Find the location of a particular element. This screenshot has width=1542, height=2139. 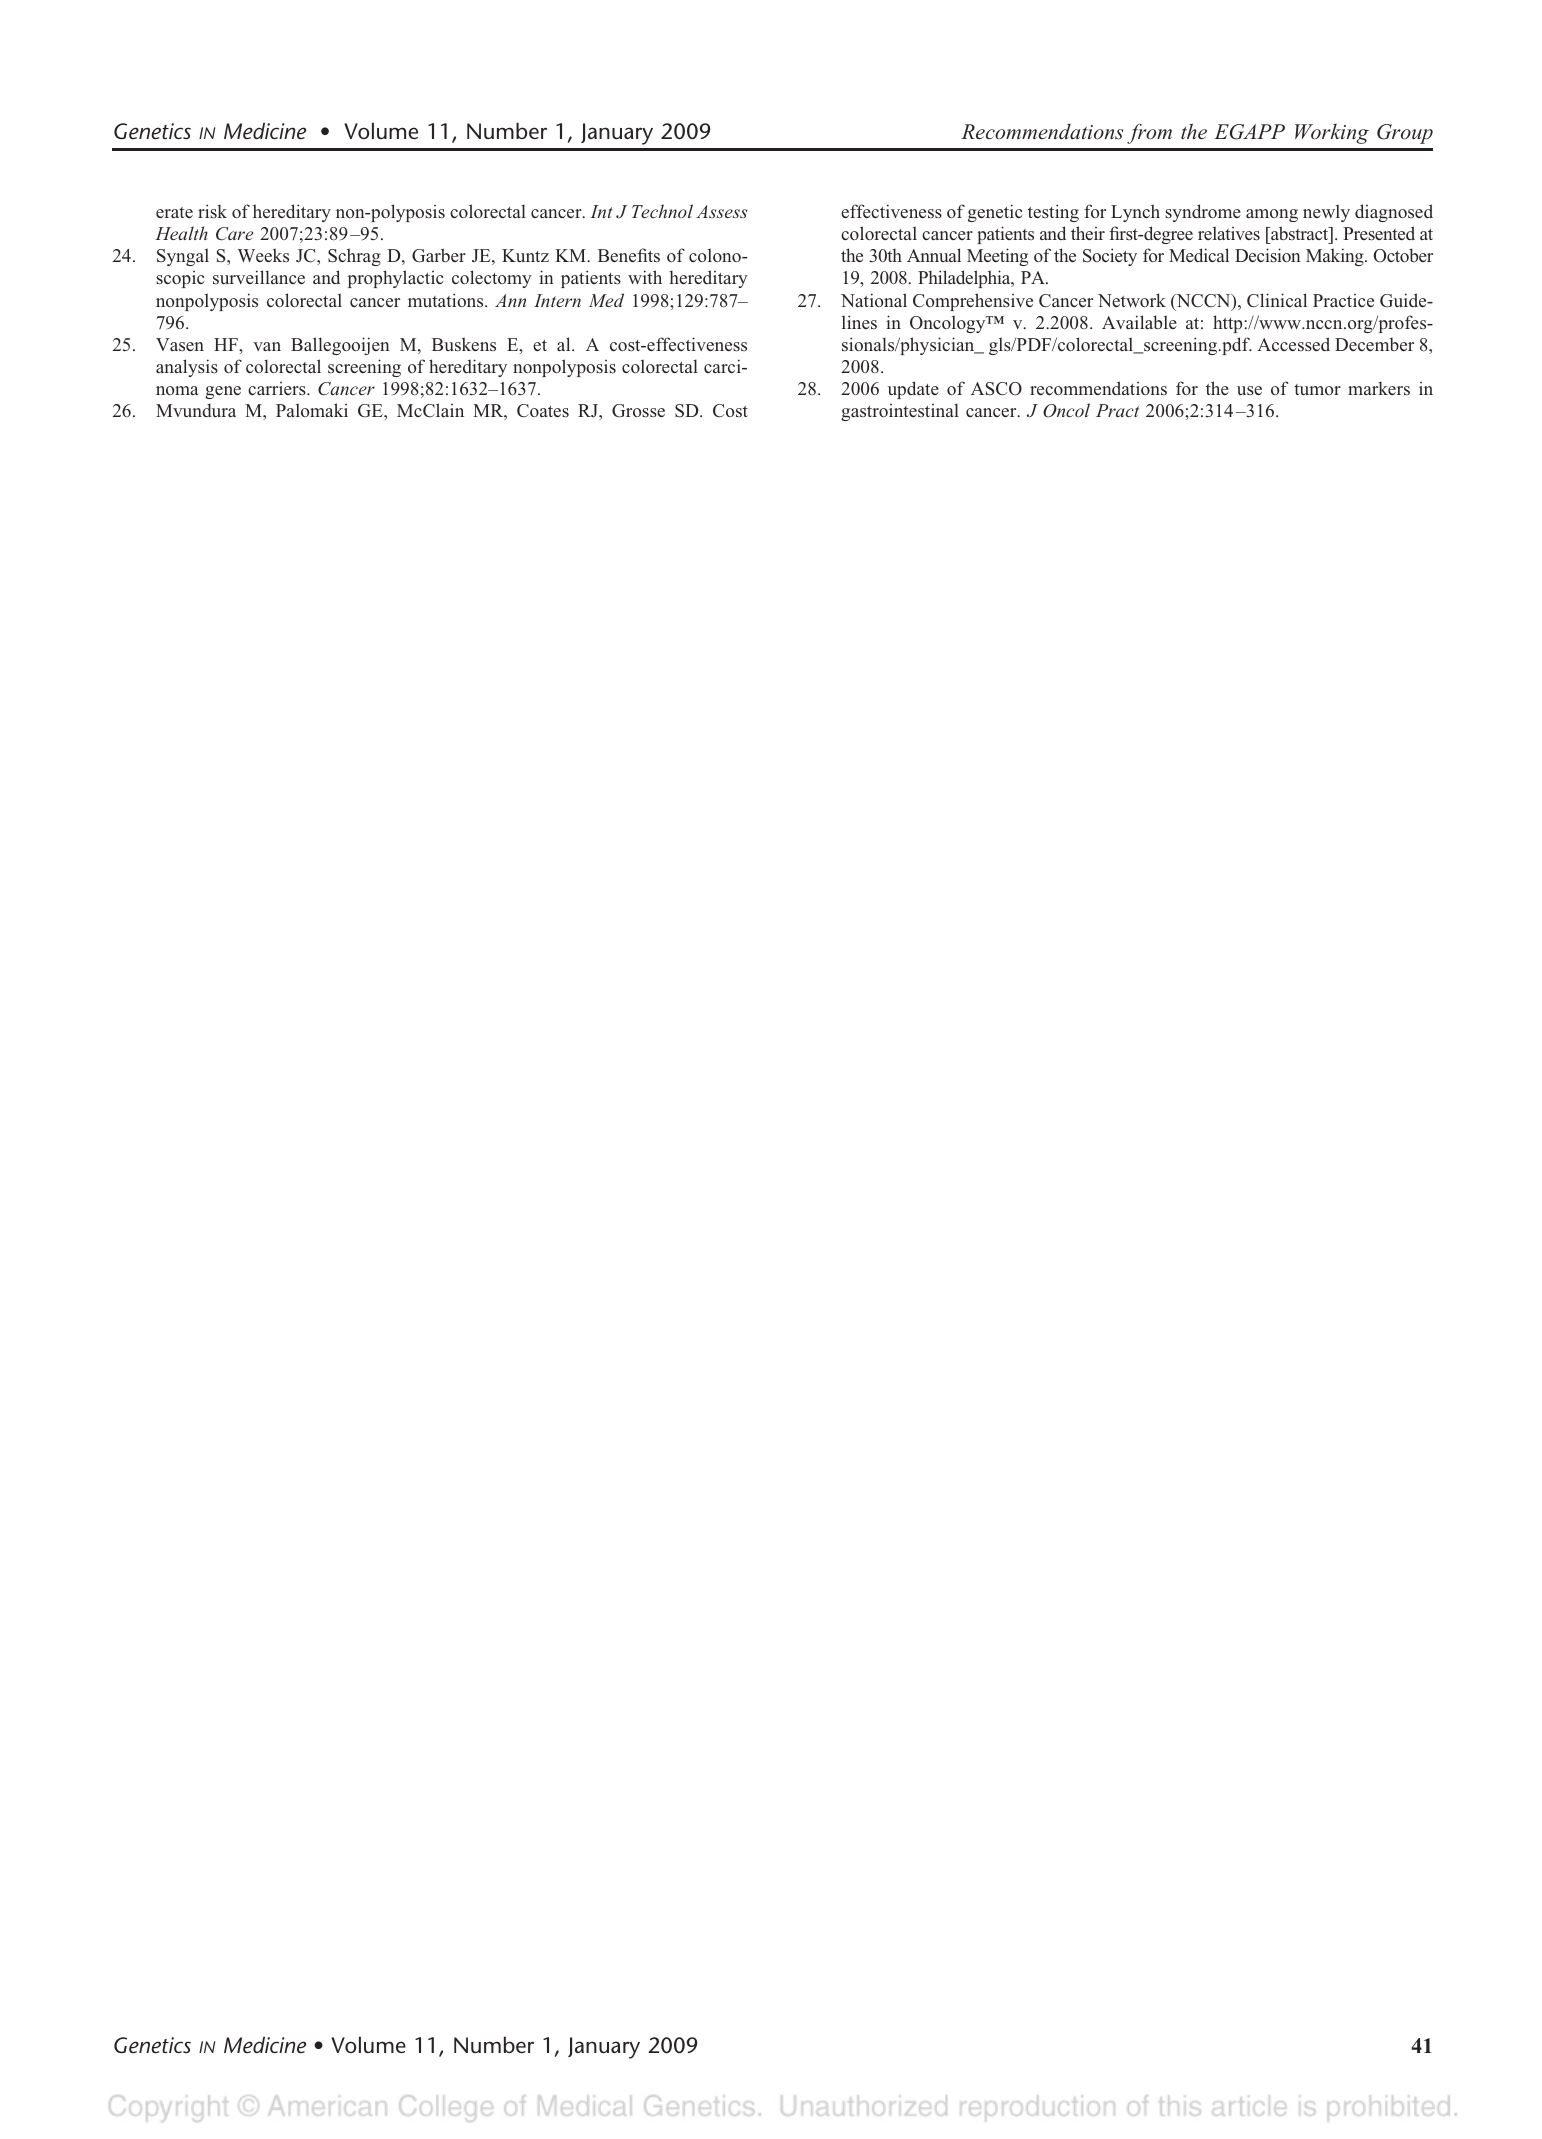

Decision is located at coordinates (1268, 255).
